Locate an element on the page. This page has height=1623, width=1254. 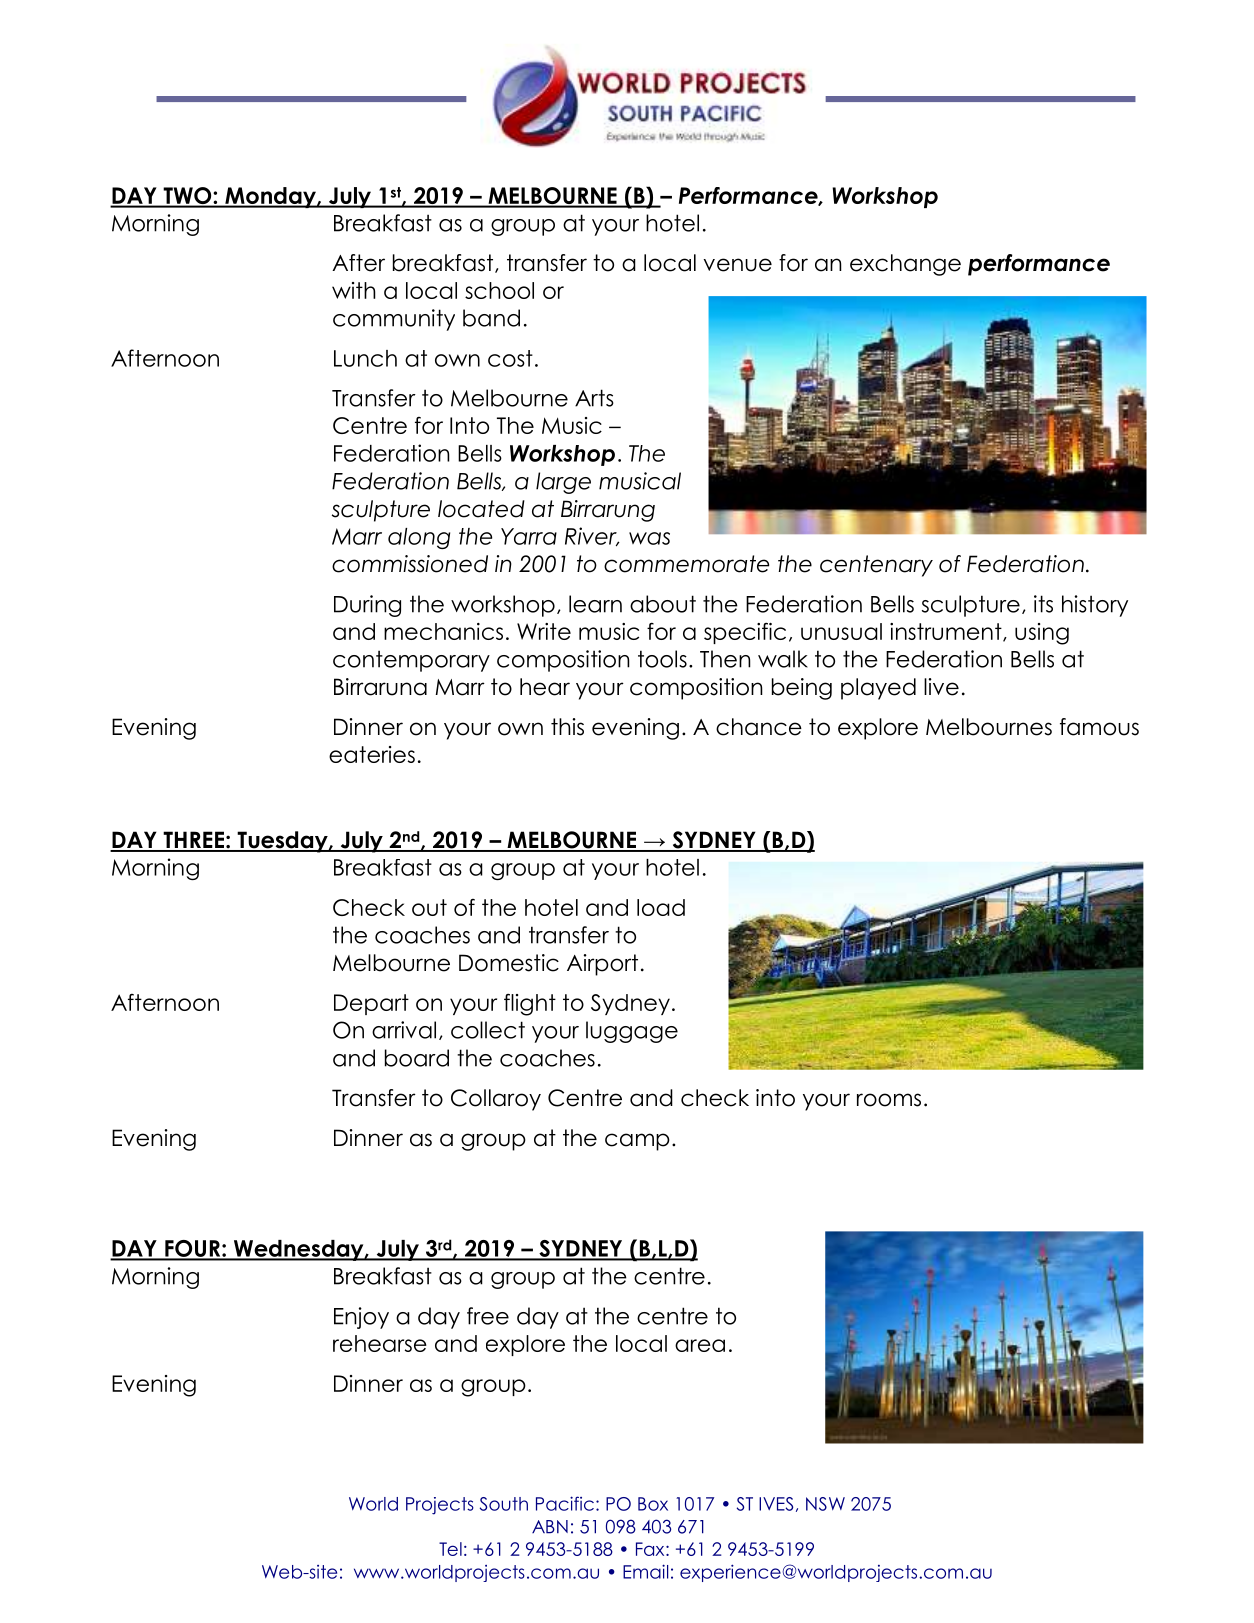
venue is located at coordinates (738, 265).
